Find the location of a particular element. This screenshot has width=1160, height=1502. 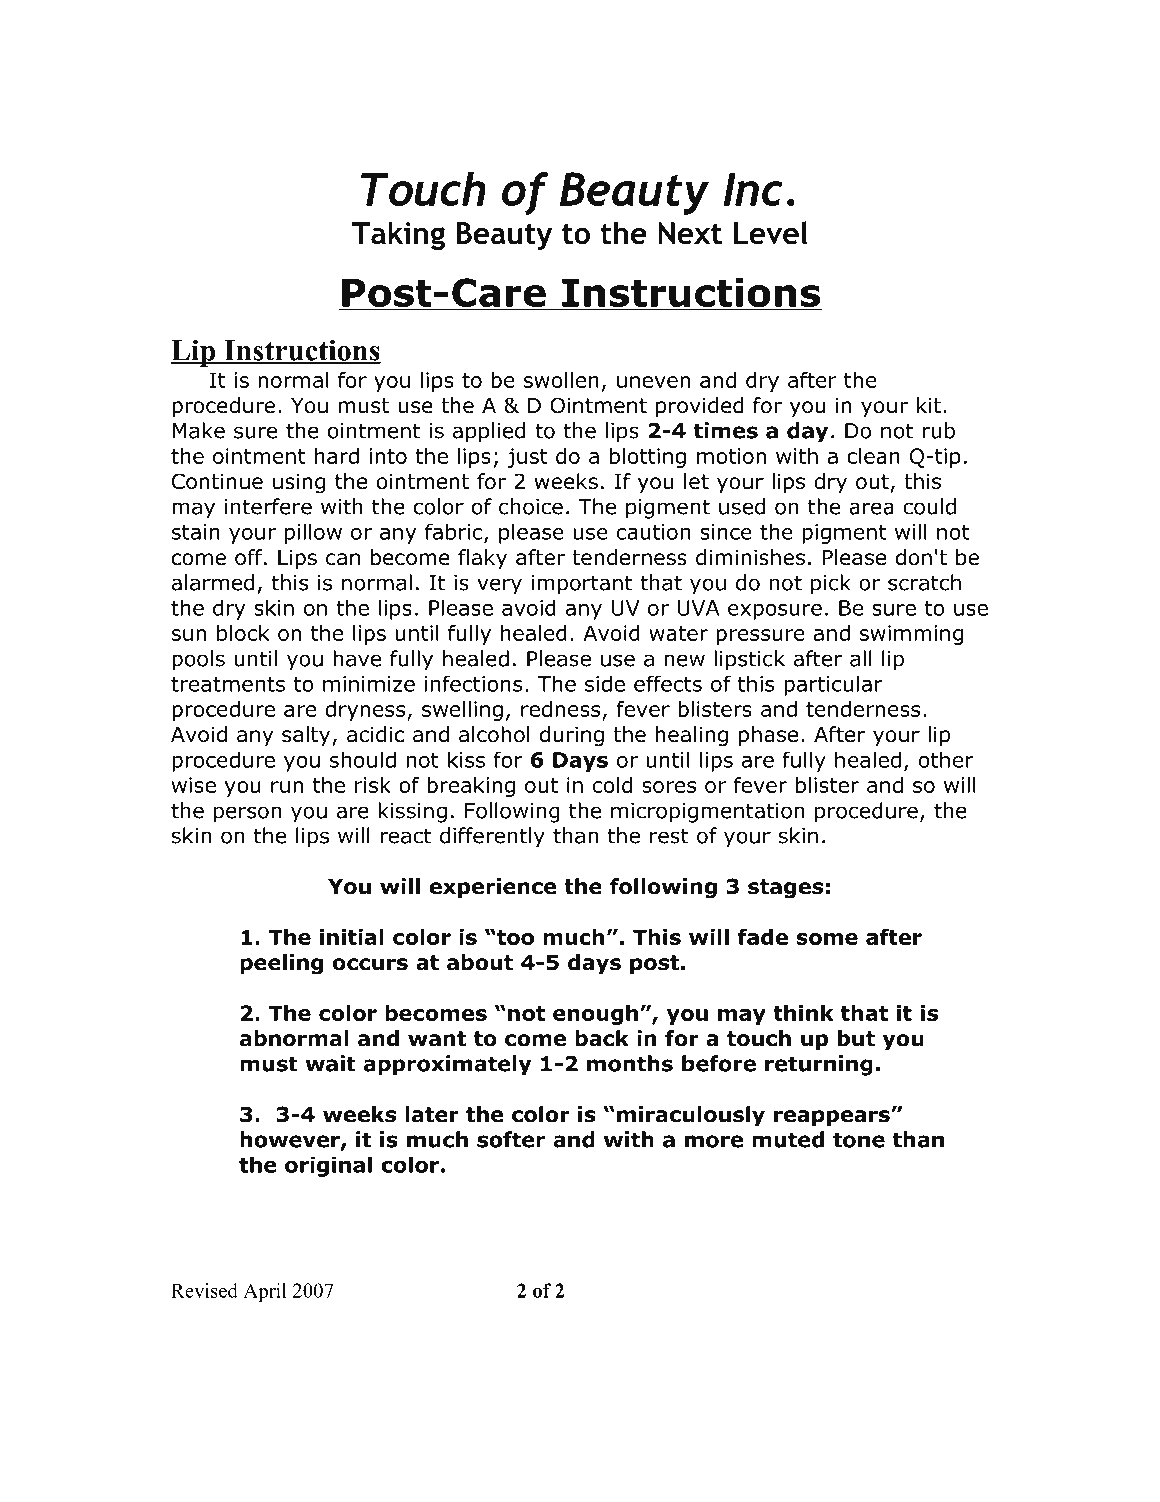

Taking is located at coordinates (398, 236).
